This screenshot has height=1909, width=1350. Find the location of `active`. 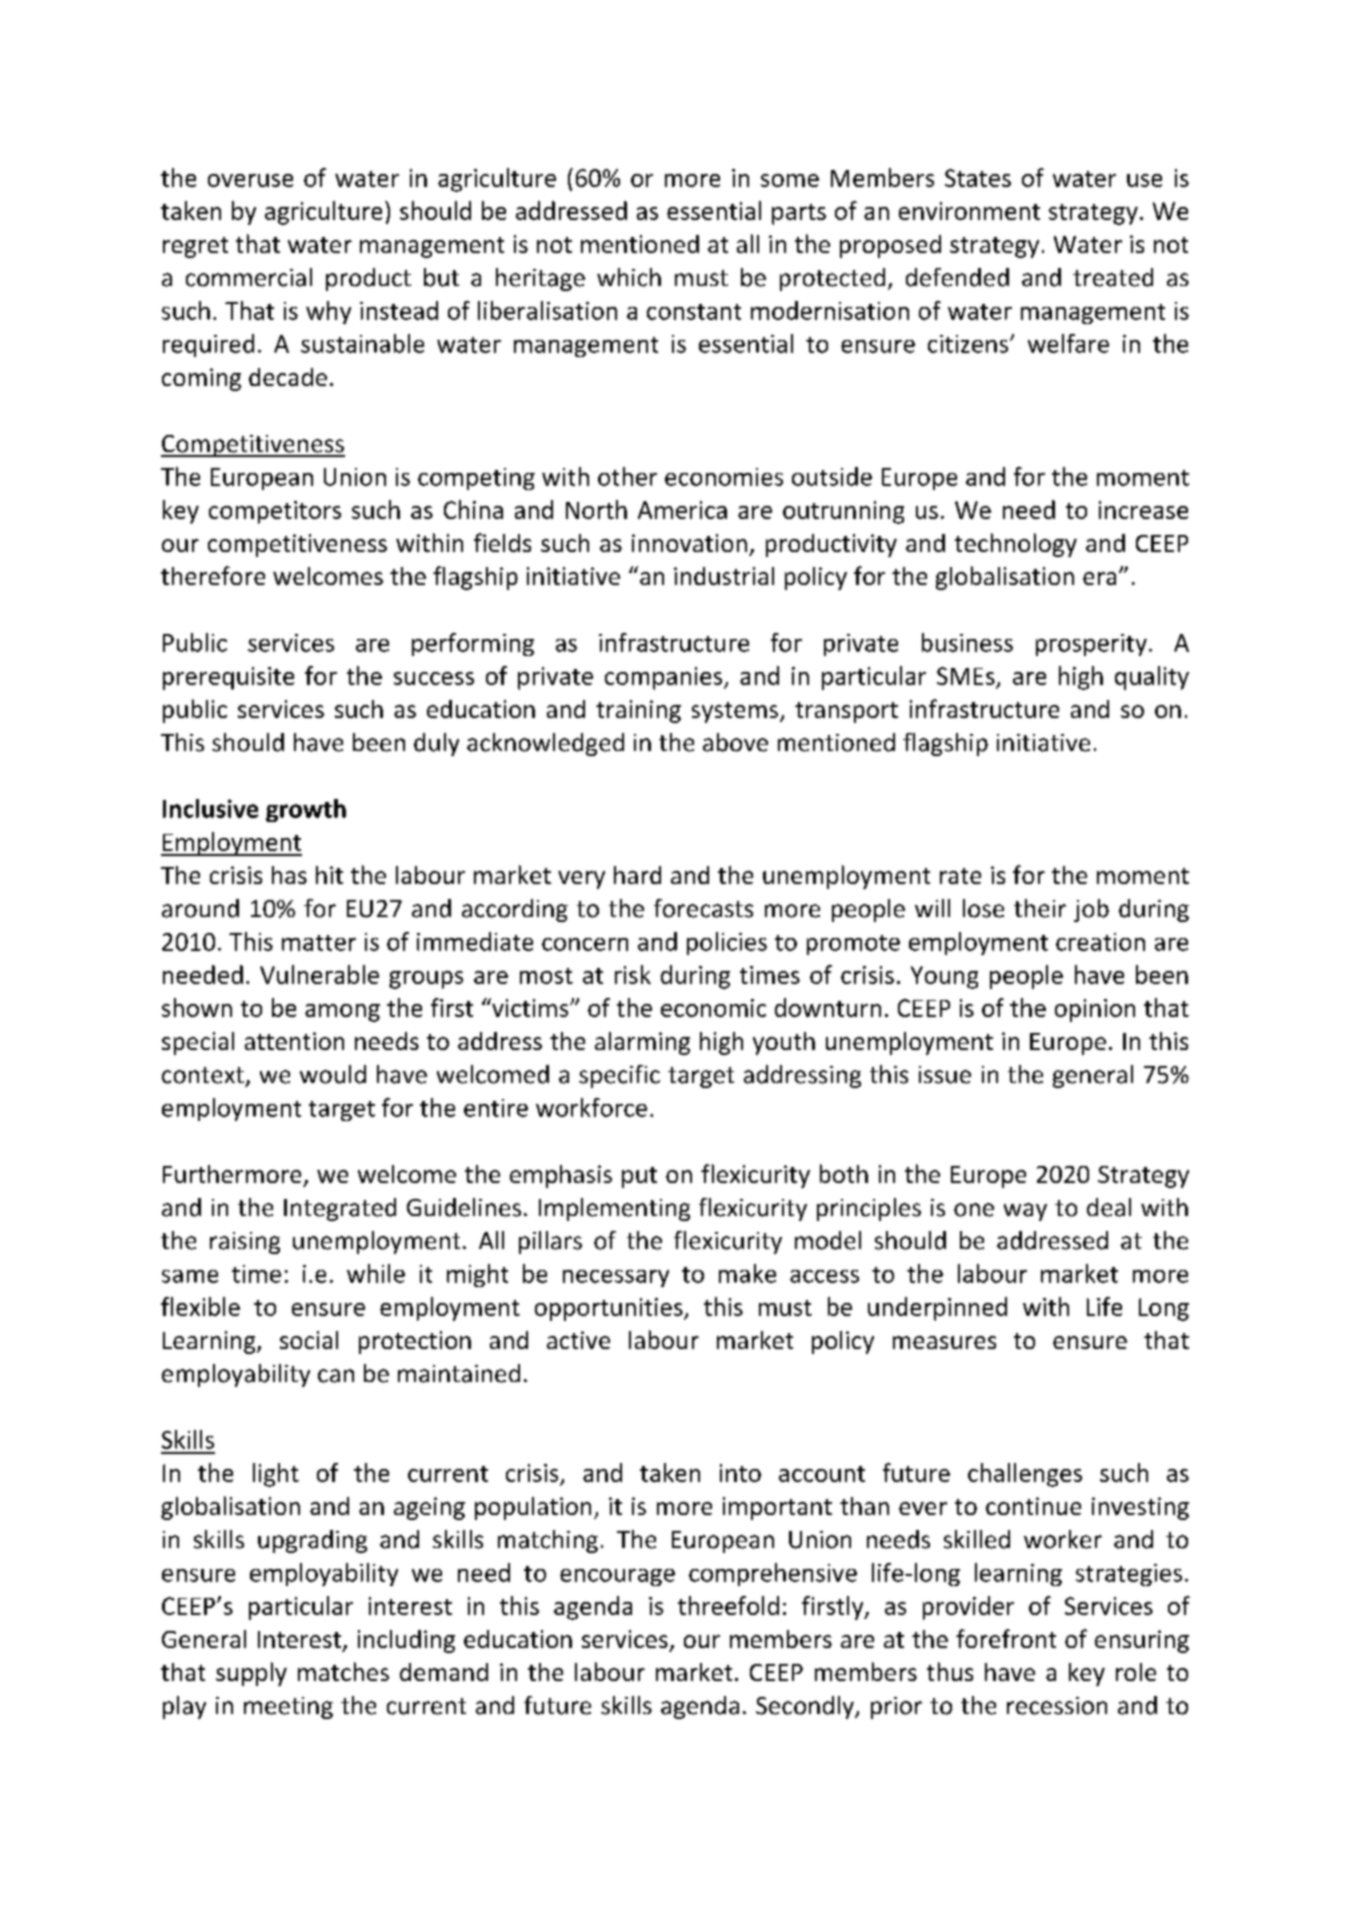

active is located at coordinates (578, 1340).
